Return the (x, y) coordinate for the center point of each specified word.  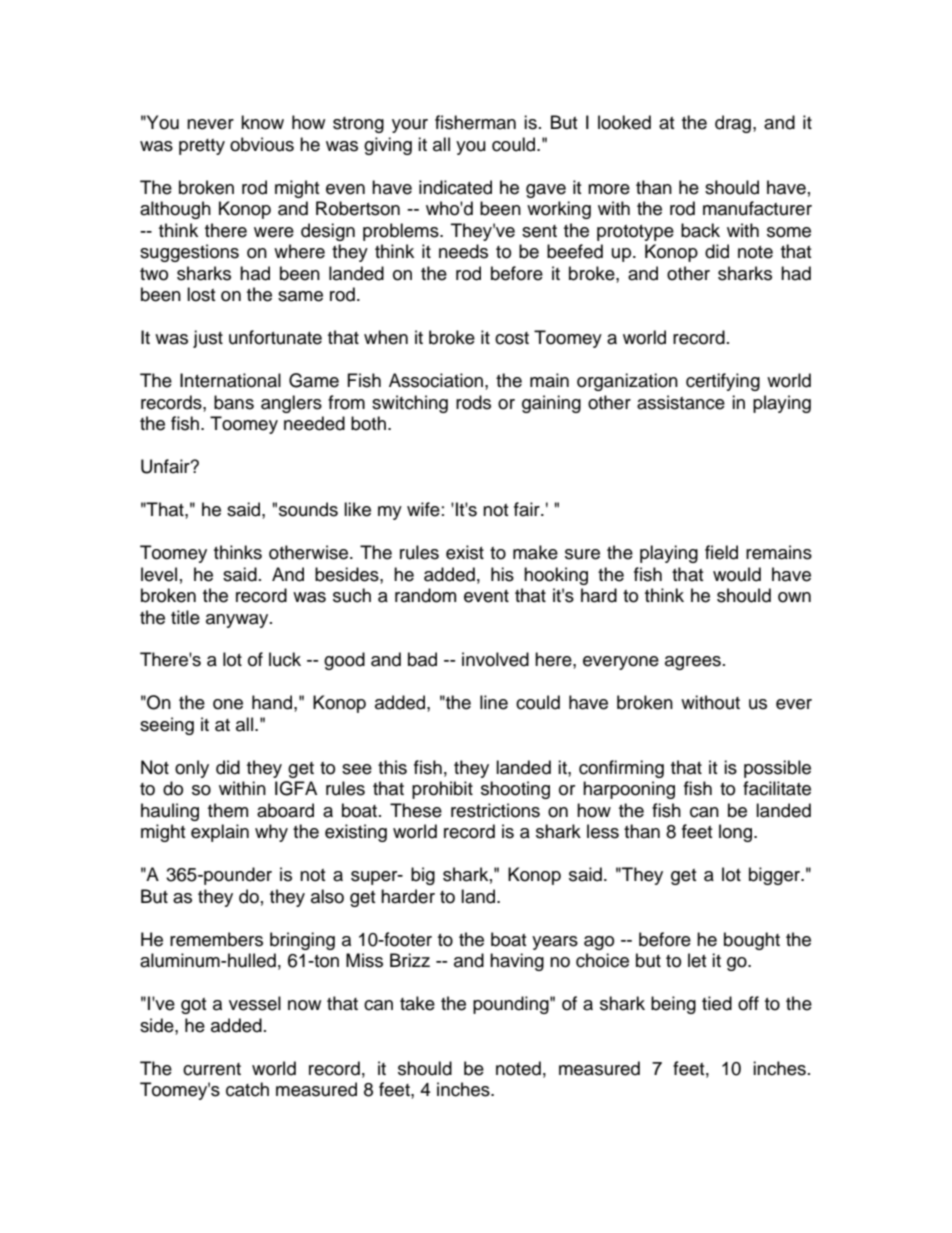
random (425, 595)
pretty (202, 147)
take (417, 1003)
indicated (455, 187)
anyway (238, 621)
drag (733, 124)
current (212, 1069)
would (737, 574)
